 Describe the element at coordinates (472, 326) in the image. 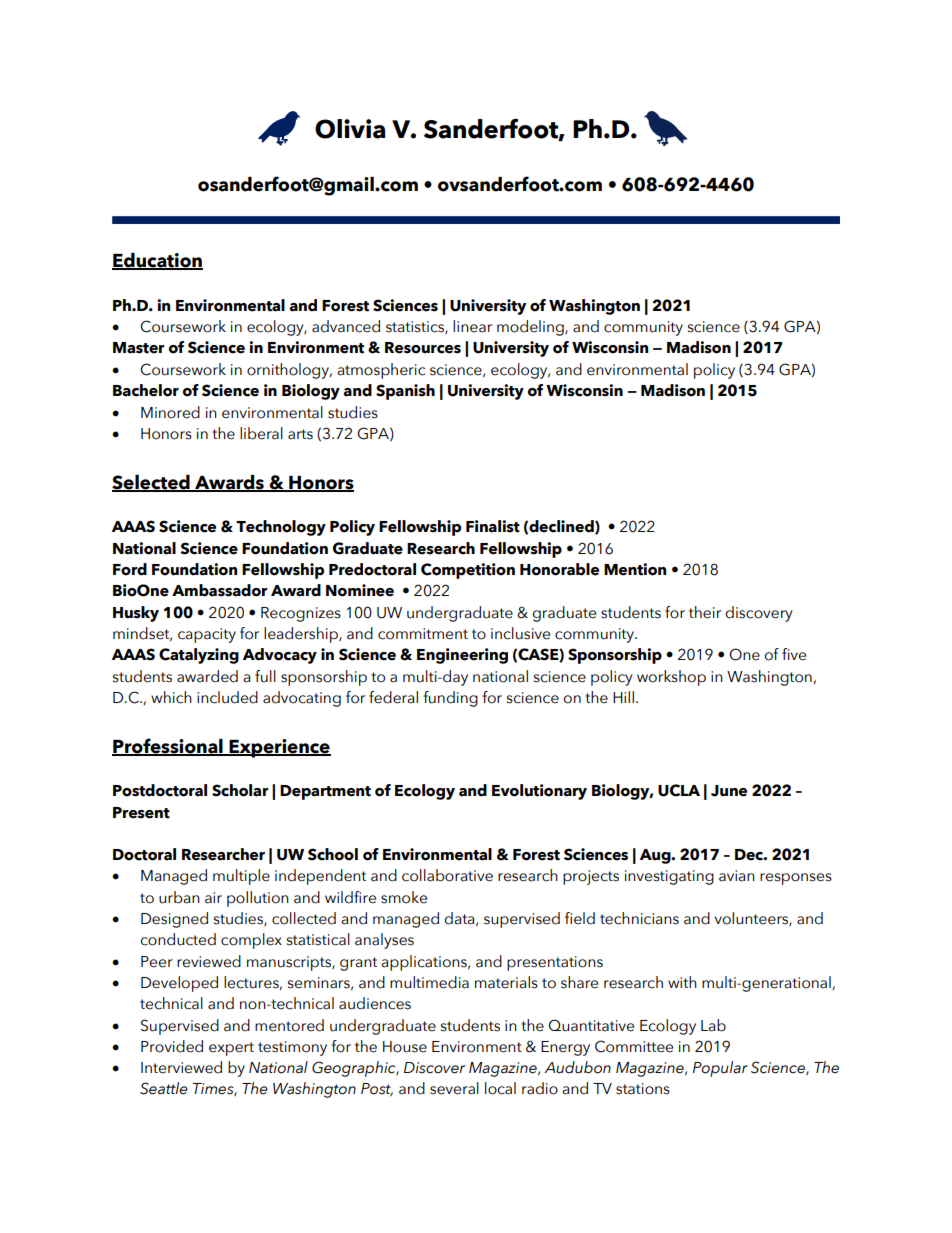

I see `linear` at that location.
